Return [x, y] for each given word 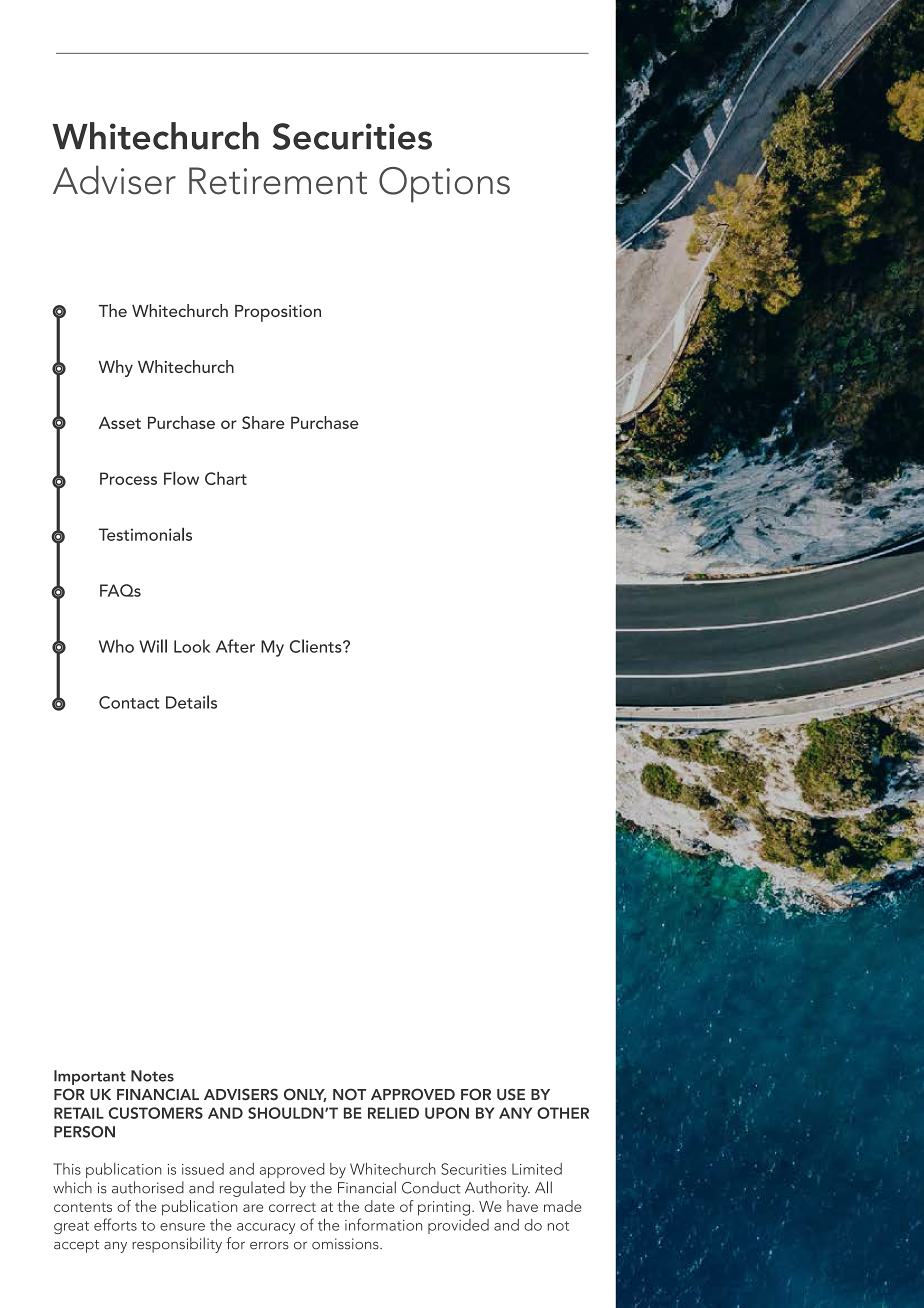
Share [263, 422]
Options [444, 185]
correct [292, 1207]
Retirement [278, 181]
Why [116, 368]
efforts [115, 1224]
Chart [226, 478]
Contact [129, 702]
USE [511, 1094]
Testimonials [145, 534]
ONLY [305, 1095]
